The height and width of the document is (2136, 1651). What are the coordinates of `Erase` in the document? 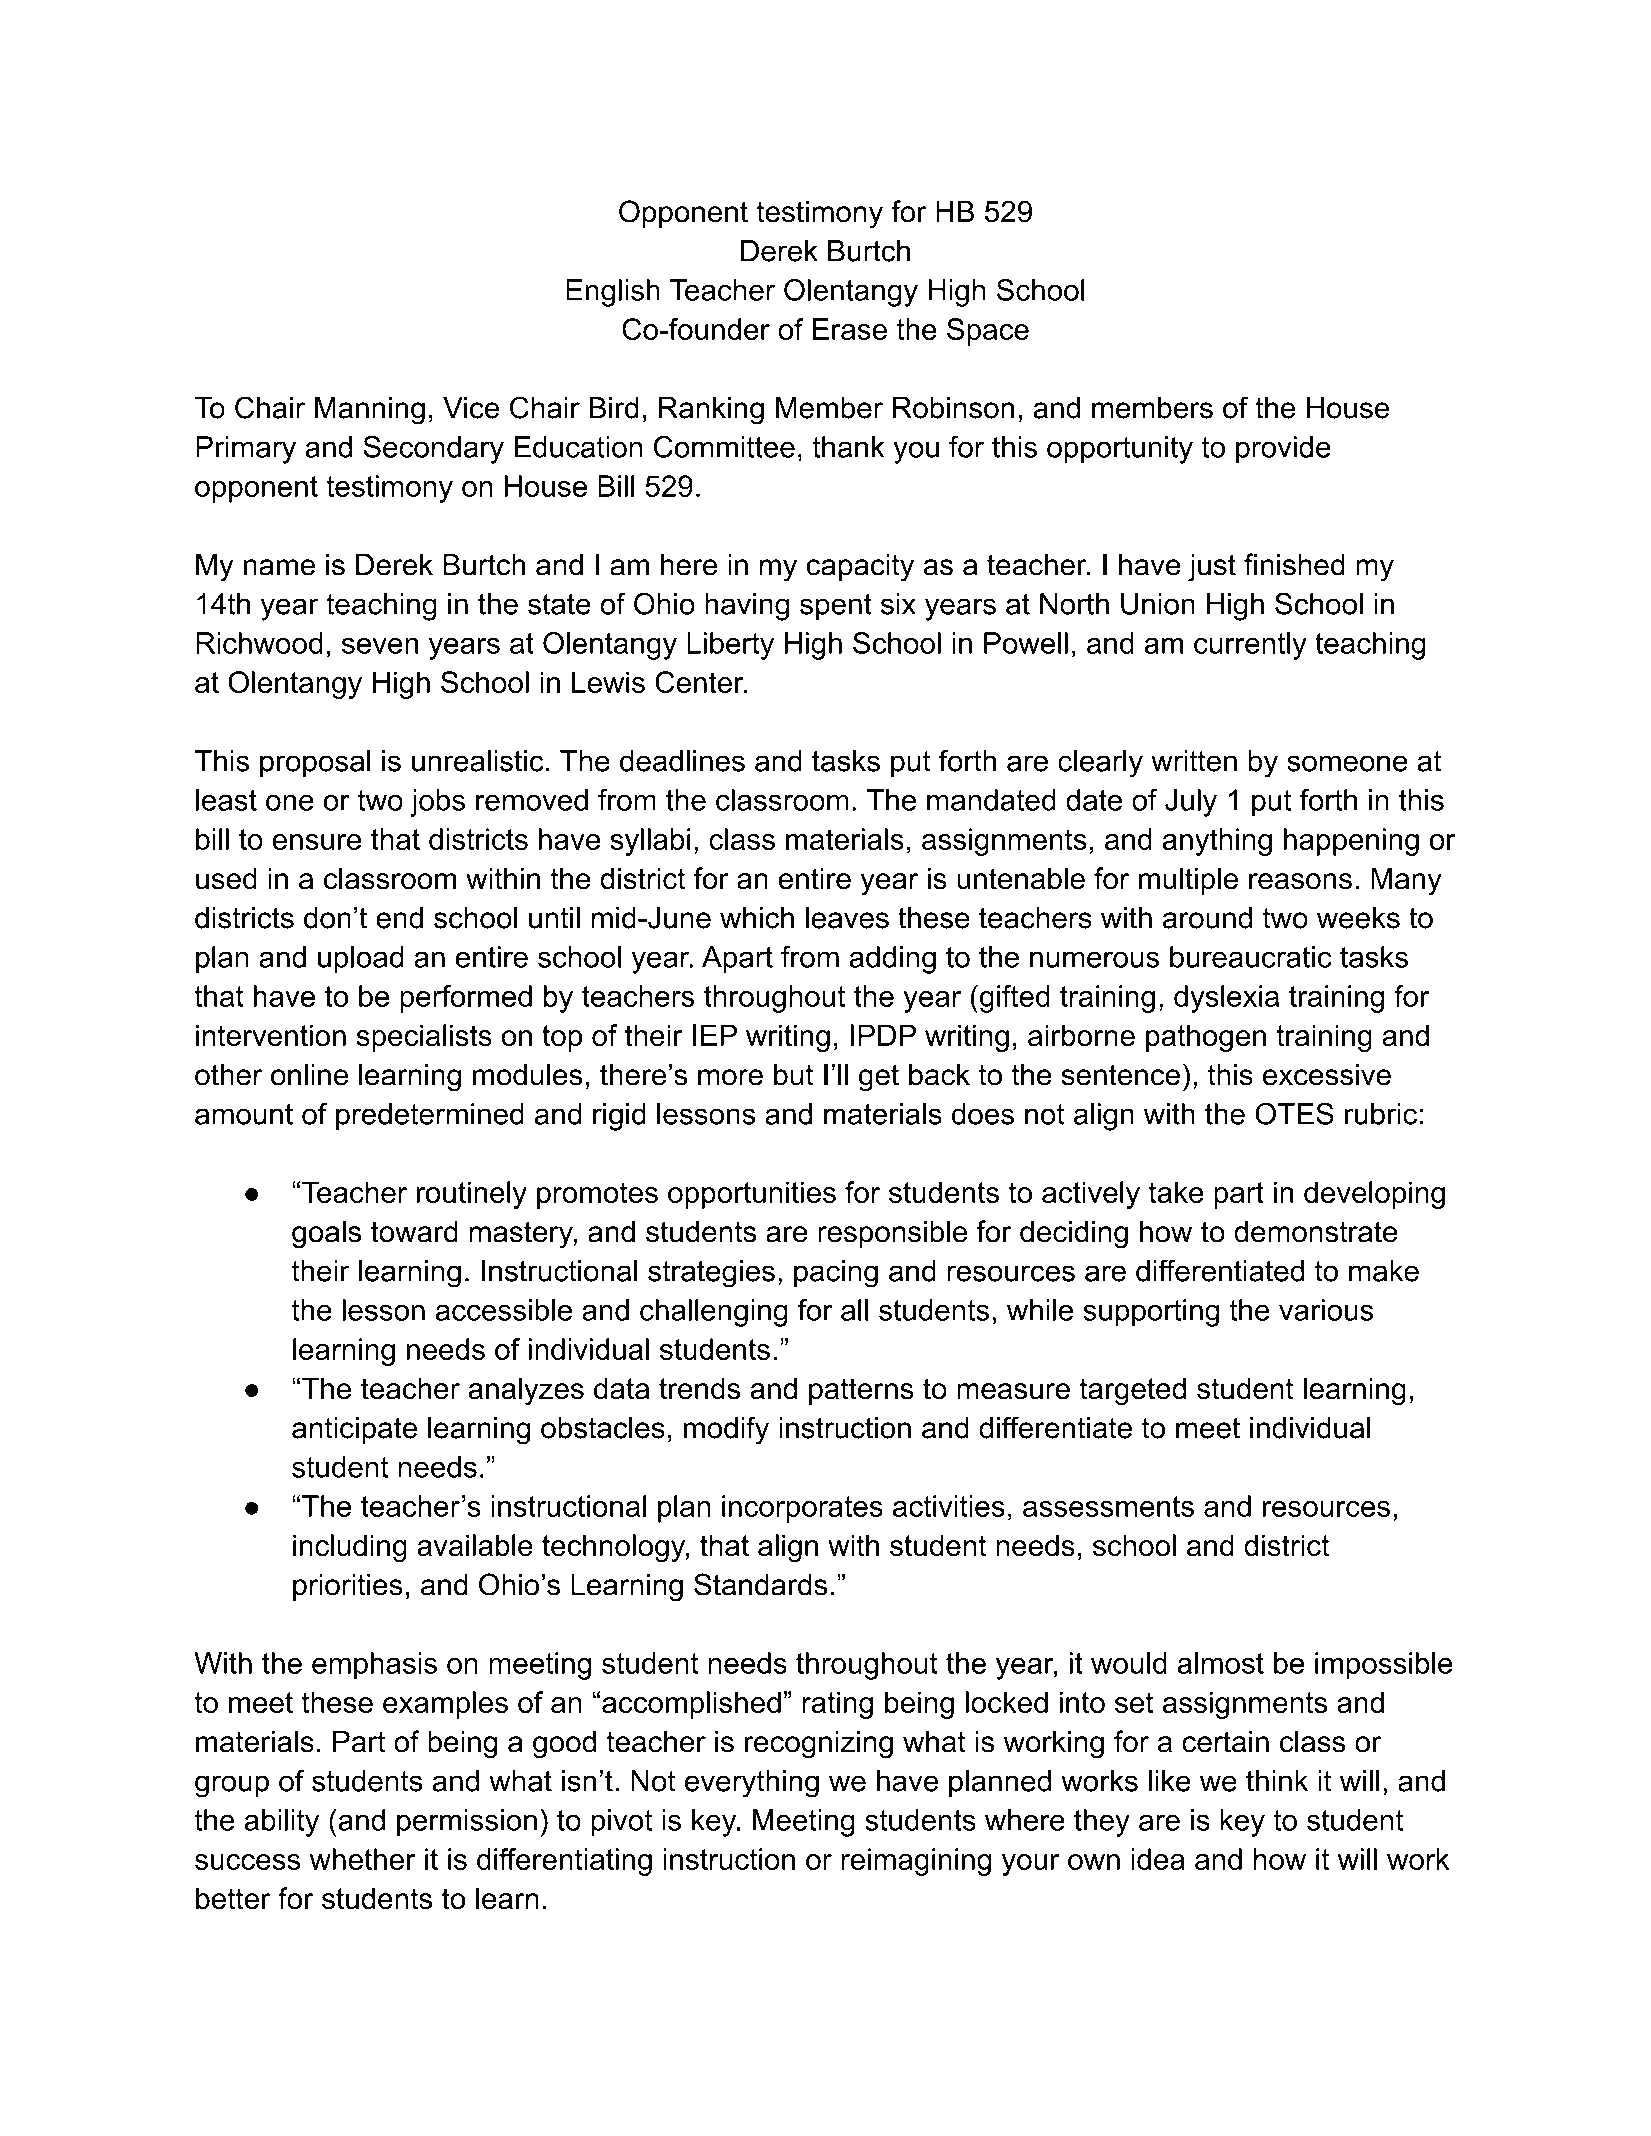 It's located at (850, 329).
